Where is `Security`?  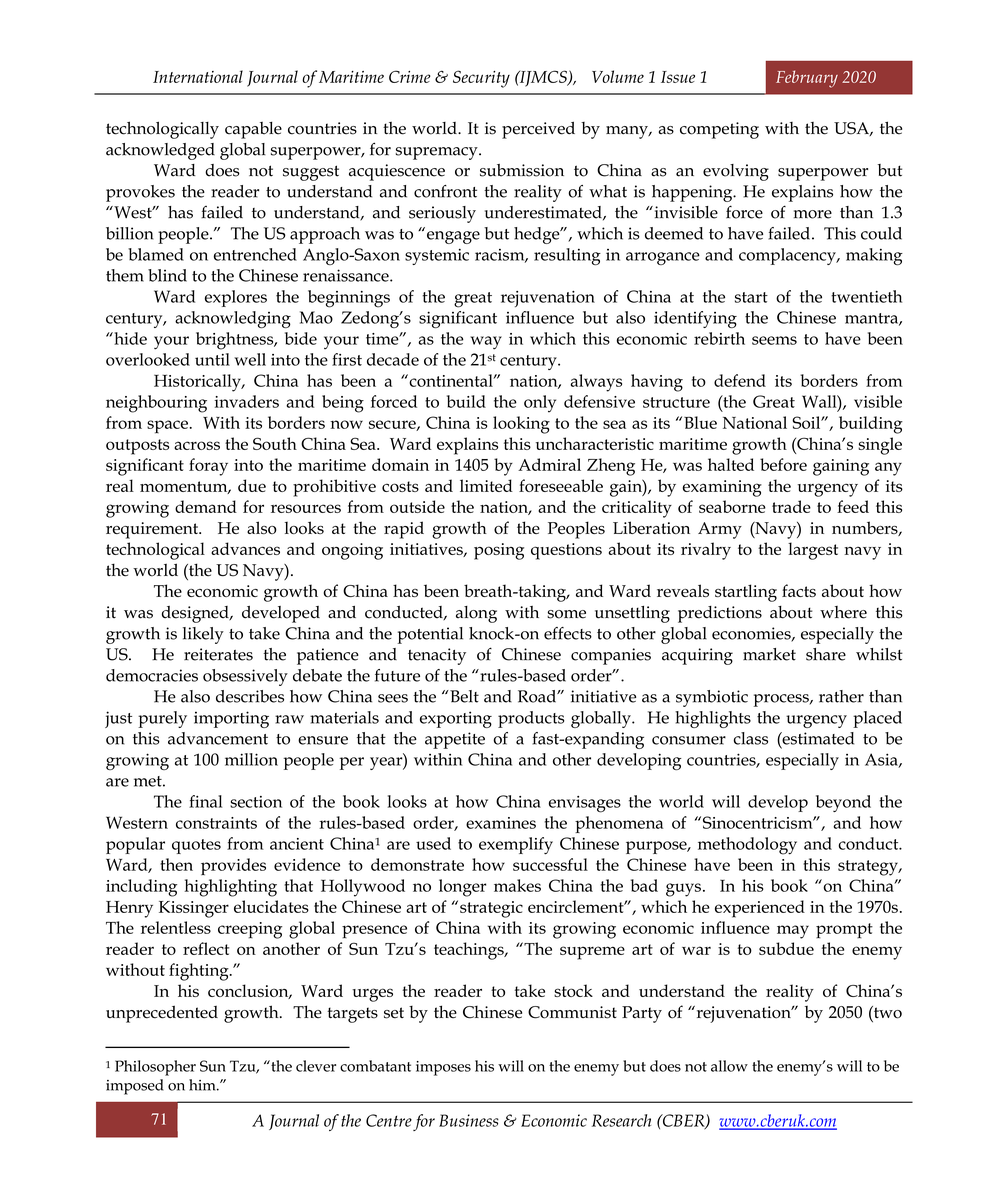 Security is located at coordinates (481, 79).
